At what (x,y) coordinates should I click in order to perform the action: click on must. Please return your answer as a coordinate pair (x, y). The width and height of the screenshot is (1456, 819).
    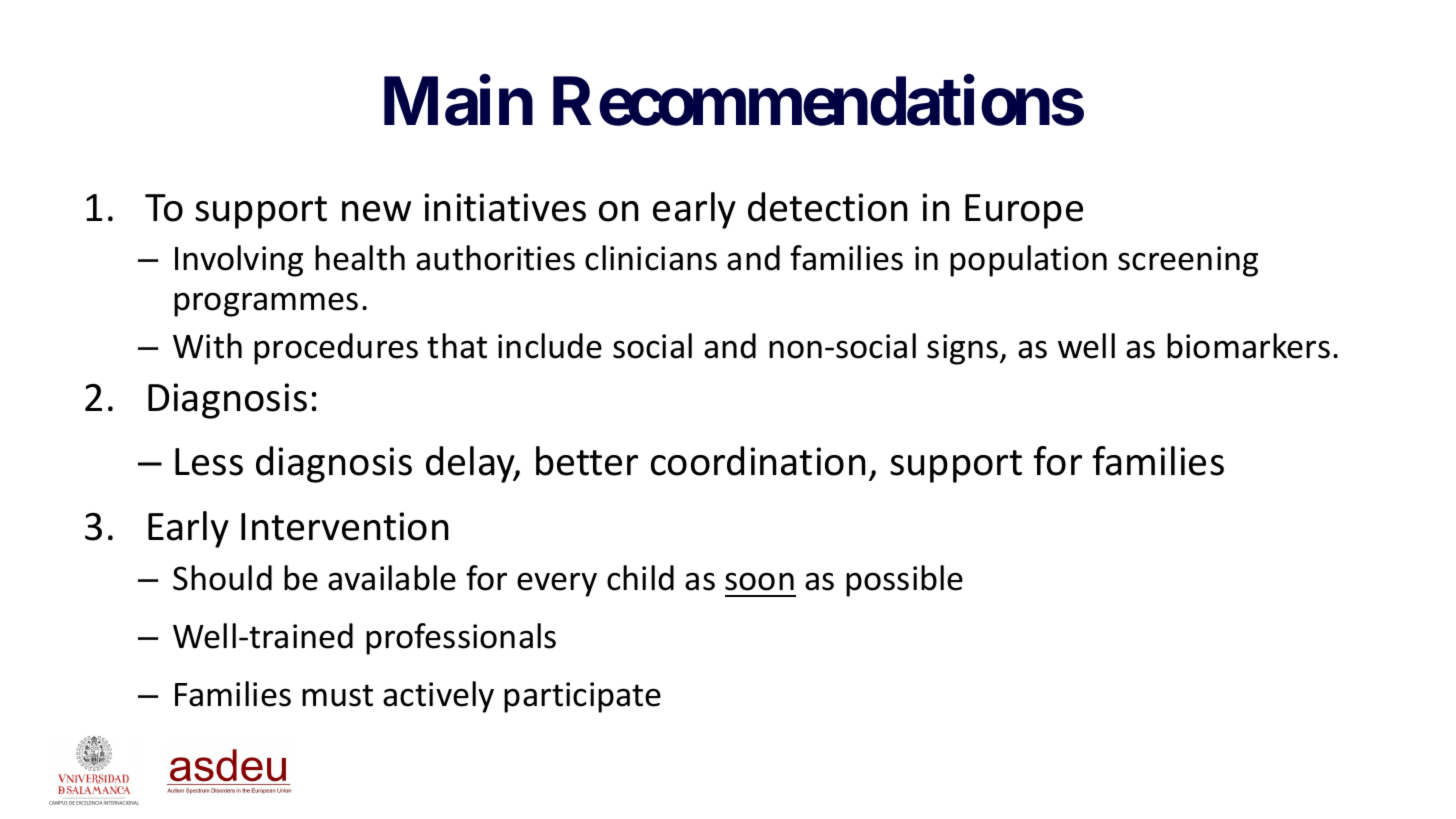
    Looking at the image, I should click on (337, 695).
